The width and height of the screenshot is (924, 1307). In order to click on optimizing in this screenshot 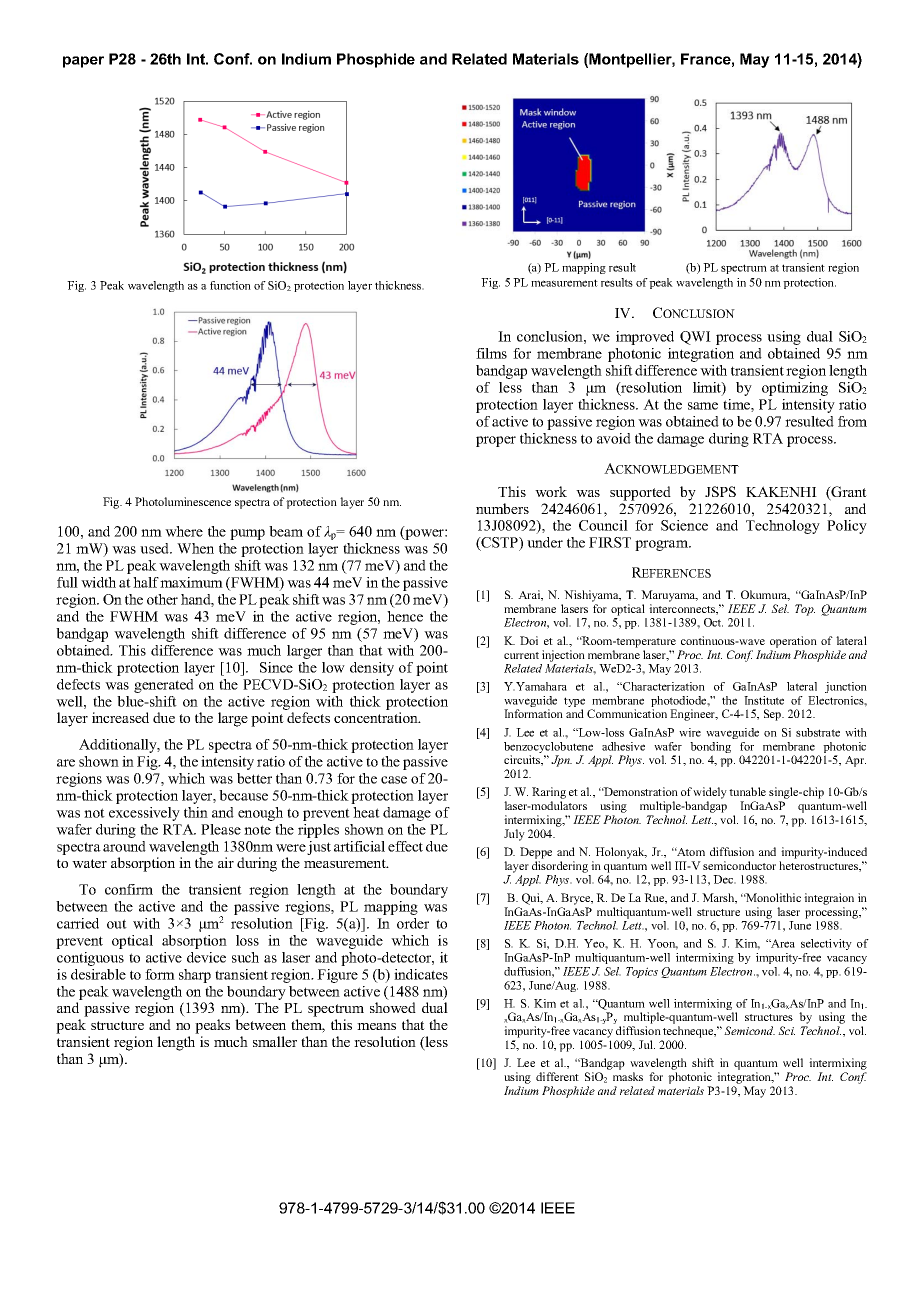, I will do `click(795, 389)`.
